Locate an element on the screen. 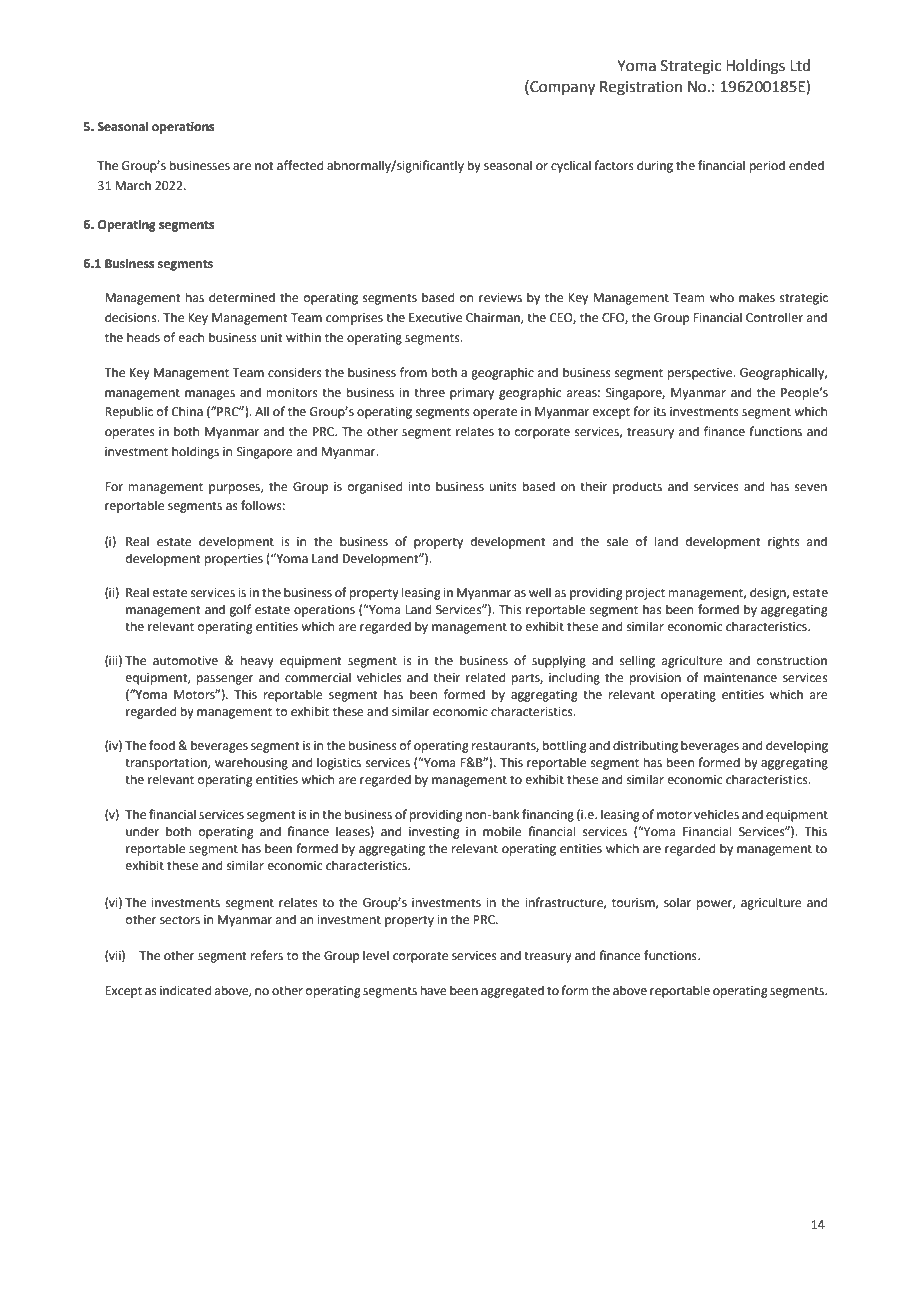 This screenshot has width=924, height=1308. cyclical is located at coordinates (571, 166).
